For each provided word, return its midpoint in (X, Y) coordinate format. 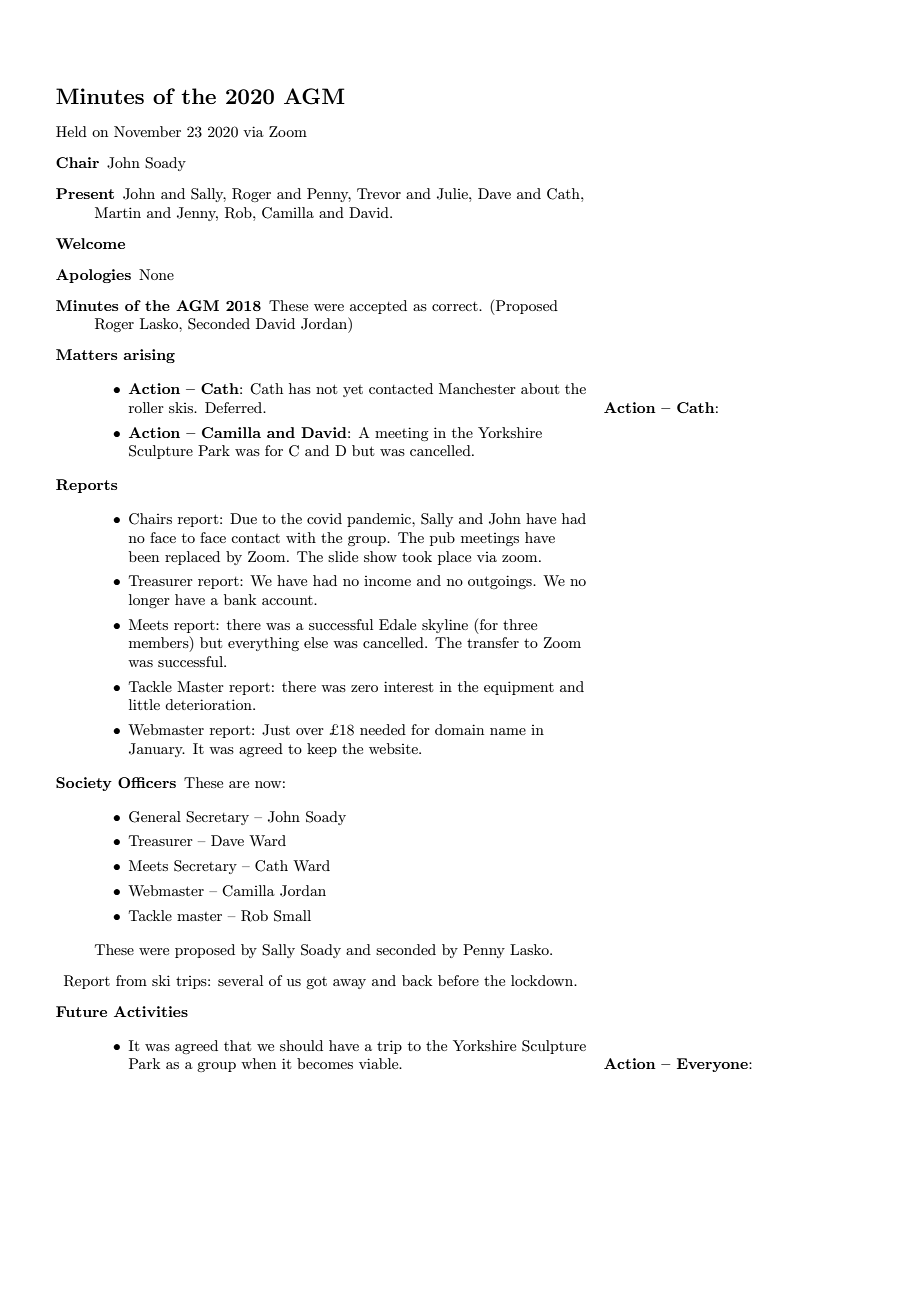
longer (149, 601)
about (540, 388)
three (520, 624)
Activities (151, 1011)
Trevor (379, 193)
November (147, 131)
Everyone (713, 1065)
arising (149, 356)
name (508, 731)
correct (456, 306)
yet (353, 391)
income (387, 581)
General (155, 817)
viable (380, 1063)
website (394, 748)
